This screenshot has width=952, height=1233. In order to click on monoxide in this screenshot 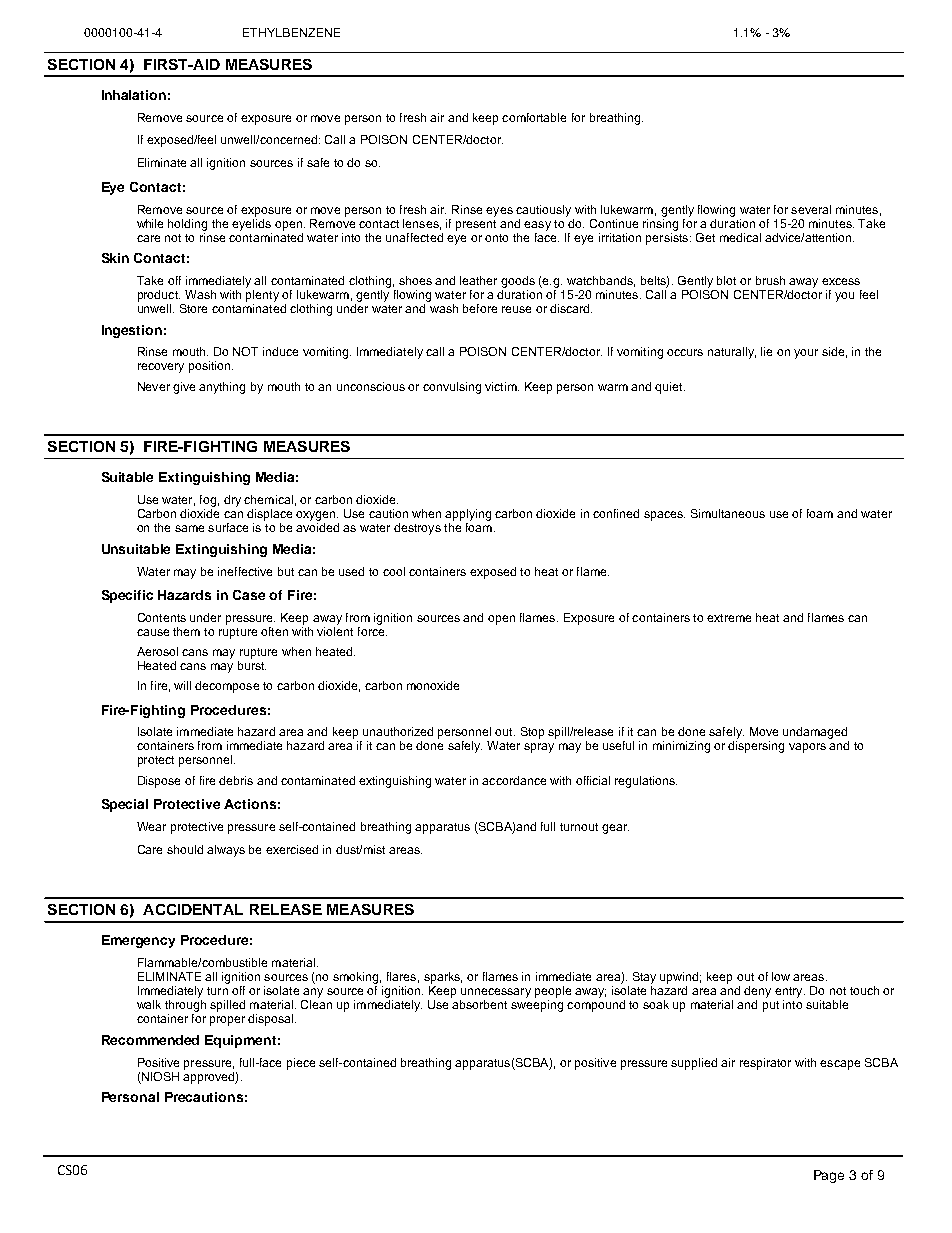, I will do `click(433, 685)`.
